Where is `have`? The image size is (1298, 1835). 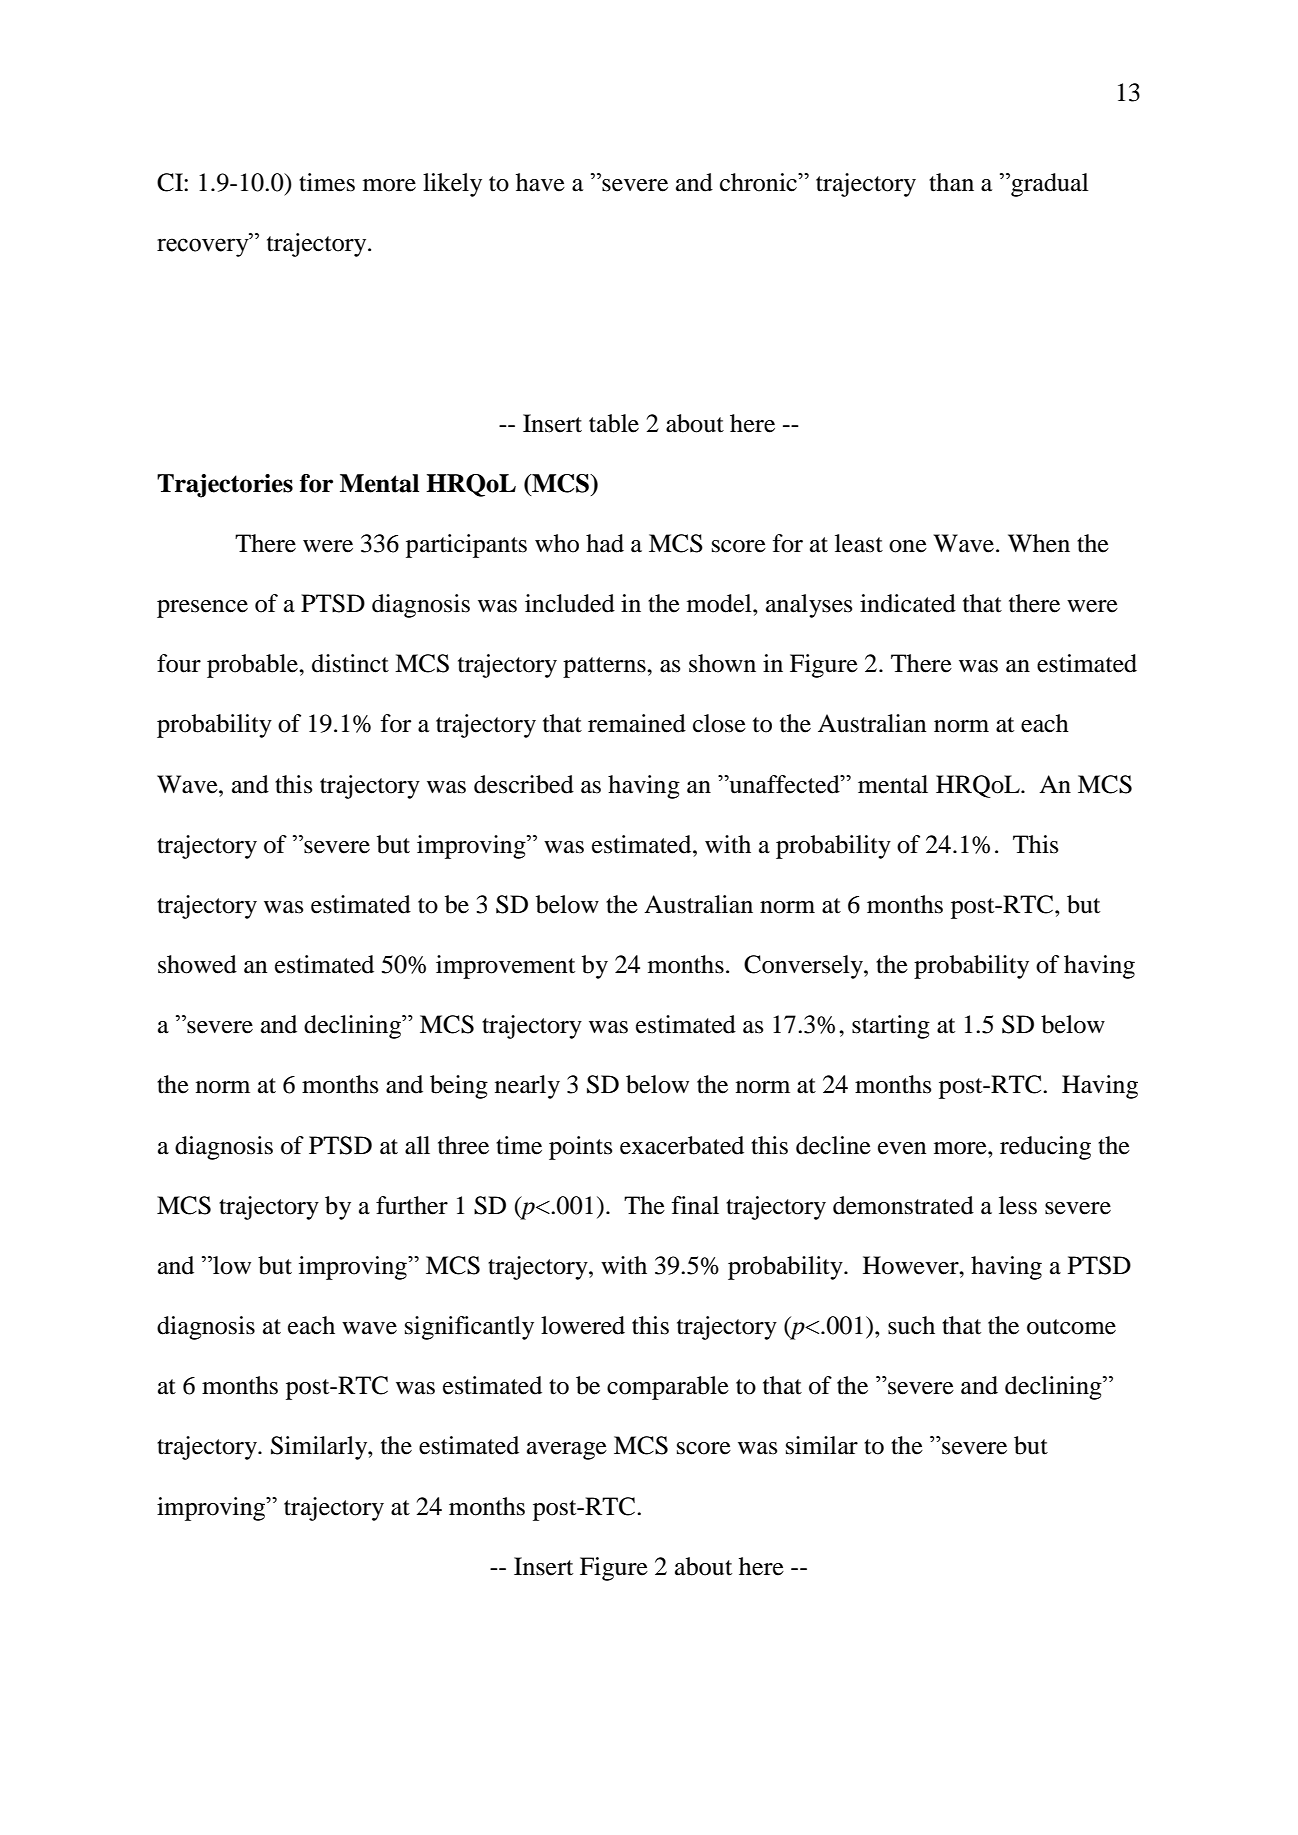 have is located at coordinates (540, 182).
